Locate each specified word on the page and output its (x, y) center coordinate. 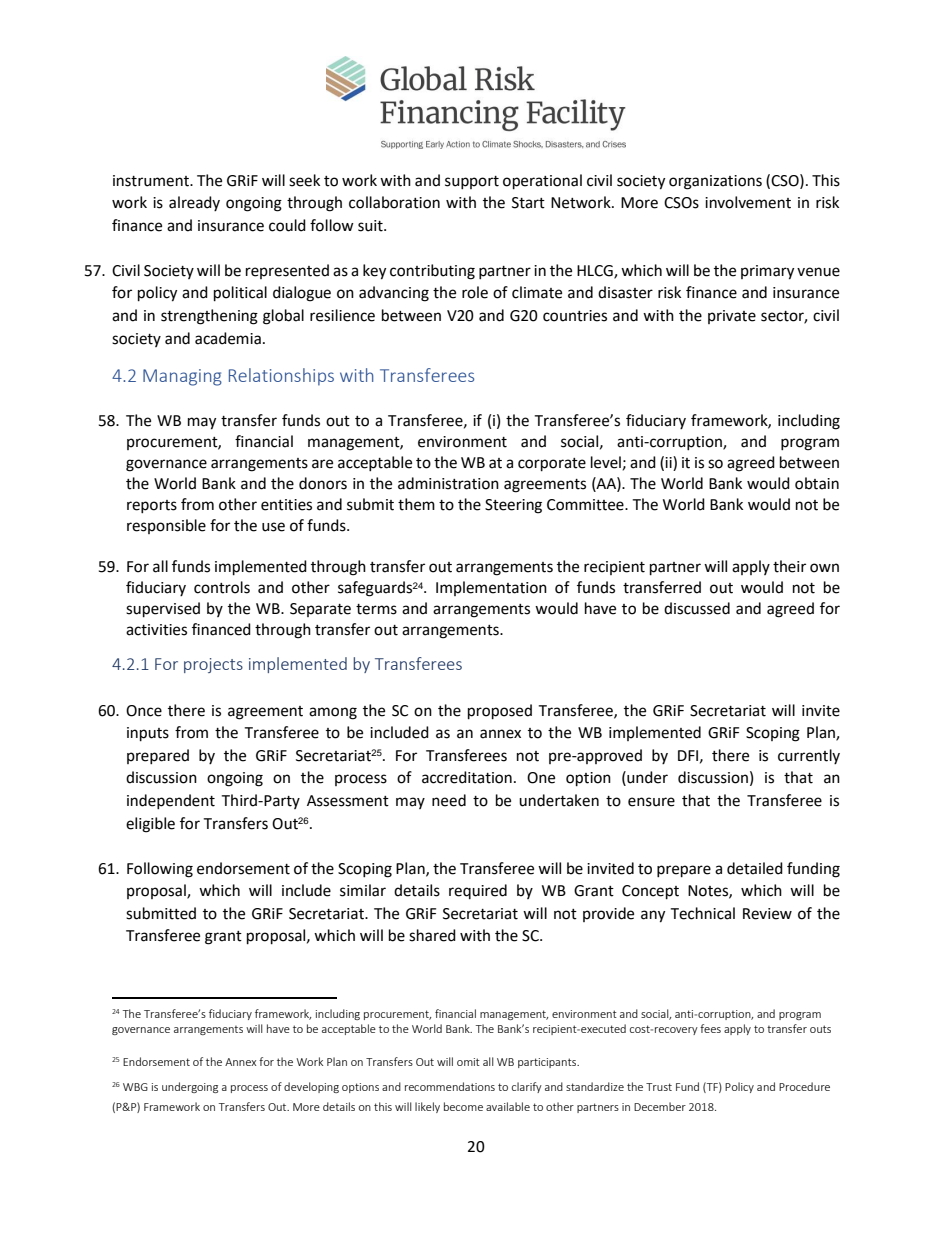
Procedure (804, 1086)
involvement (748, 202)
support (472, 182)
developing (311, 1087)
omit (468, 1062)
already (194, 203)
